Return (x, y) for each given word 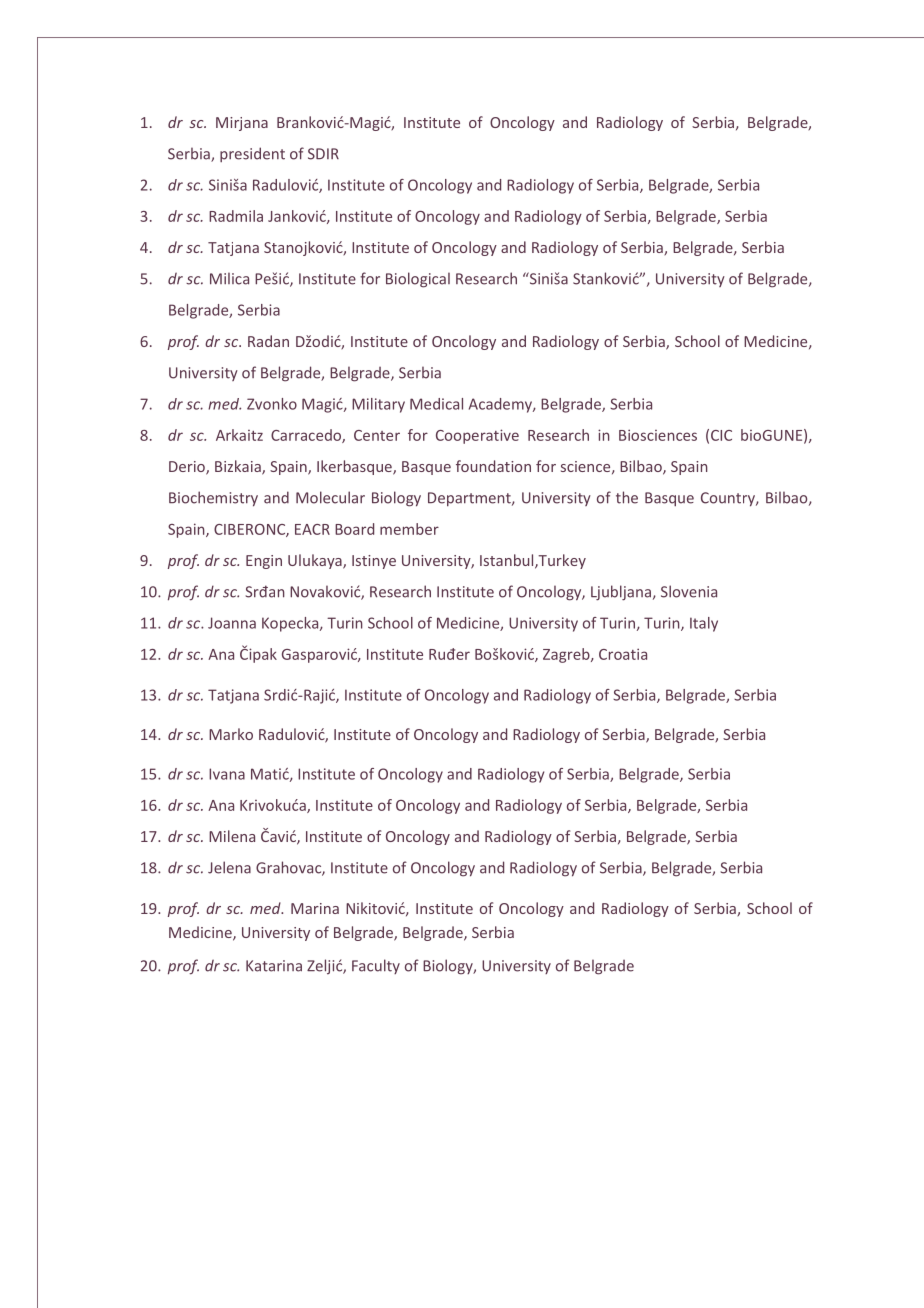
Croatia (623, 654)
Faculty (376, 966)
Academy (501, 405)
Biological (418, 280)
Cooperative (477, 436)
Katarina (274, 966)
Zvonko (272, 404)
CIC (721, 435)
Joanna (232, 623)
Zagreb (567, 655)
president (252, 154)
